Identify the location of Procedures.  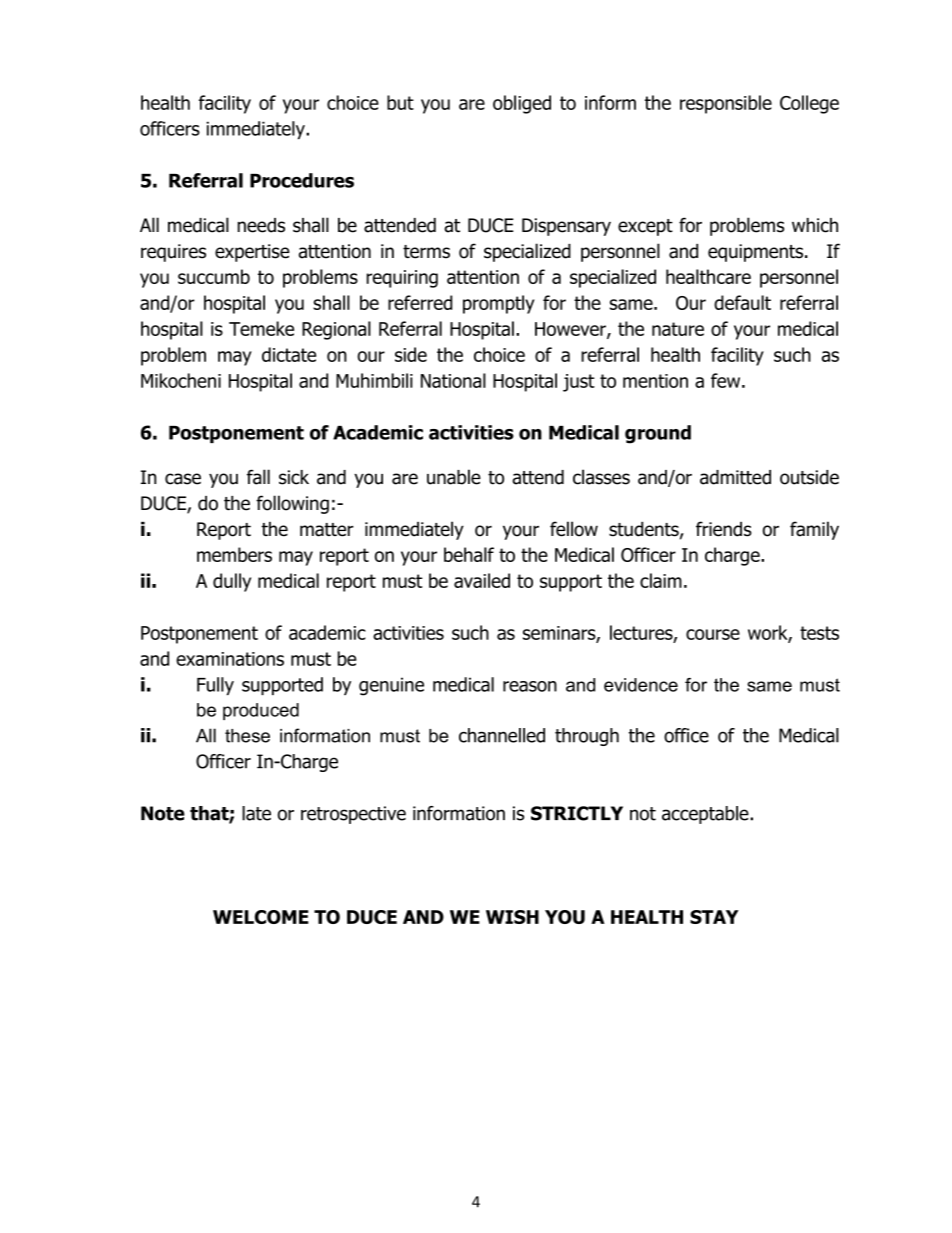
(302, 180).
